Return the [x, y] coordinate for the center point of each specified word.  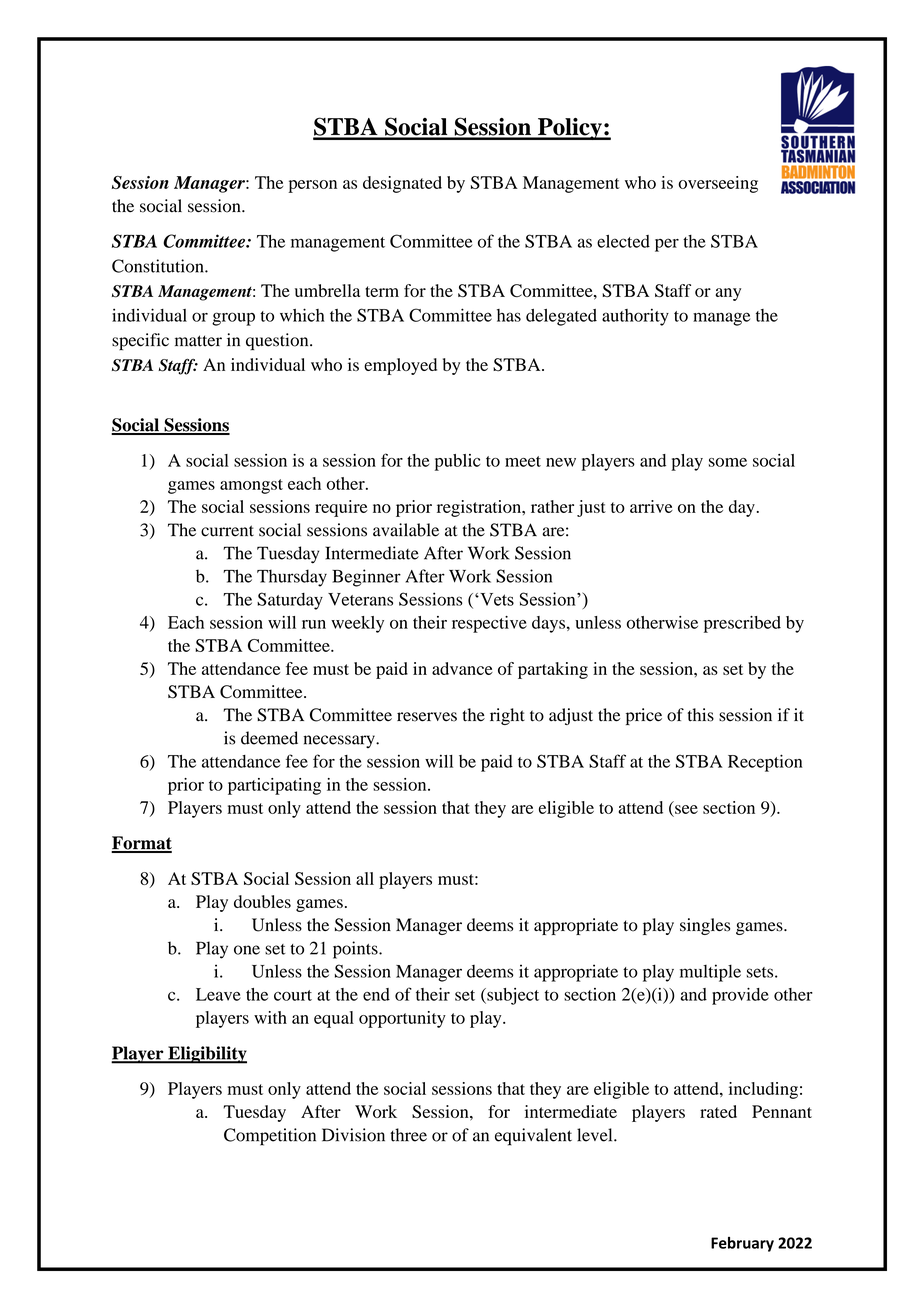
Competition [270, 1137]
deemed [269, 738]
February [742, 1244]
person [312, 186]
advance [462, 668]
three [408, 1135]
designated [402, 184]
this [701, 715]
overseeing [718, 184]
